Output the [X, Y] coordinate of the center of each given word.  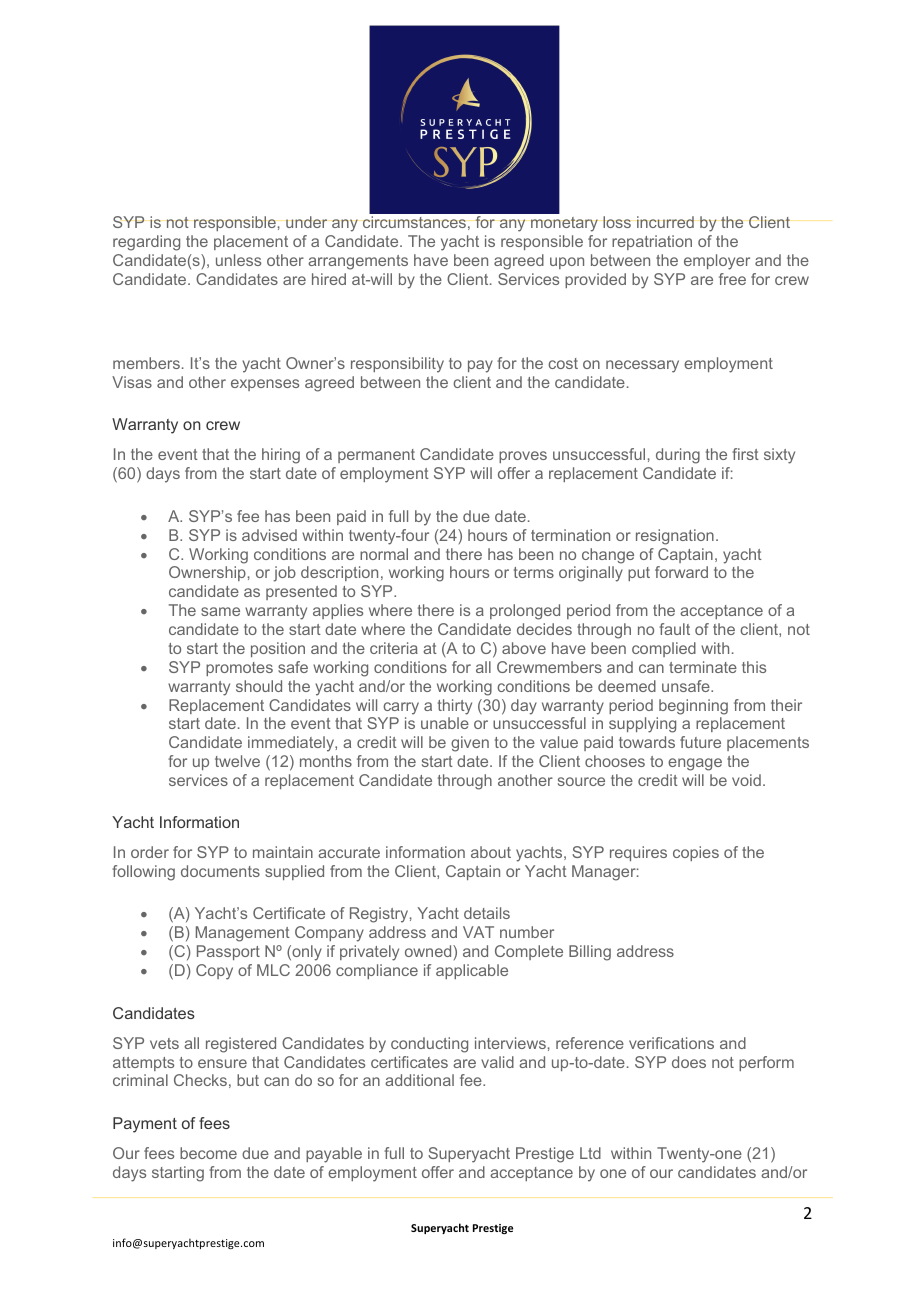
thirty [455, 707]
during [678, 456]
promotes [239, 669]
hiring [281, 456]
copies [696, 853]
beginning [693, 707]
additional [419, 1080]
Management [243, 934]
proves [523, 457]
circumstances [414, 222]
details [487, 913]
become [208, 1153]
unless [238, 260]
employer [717, 262]
